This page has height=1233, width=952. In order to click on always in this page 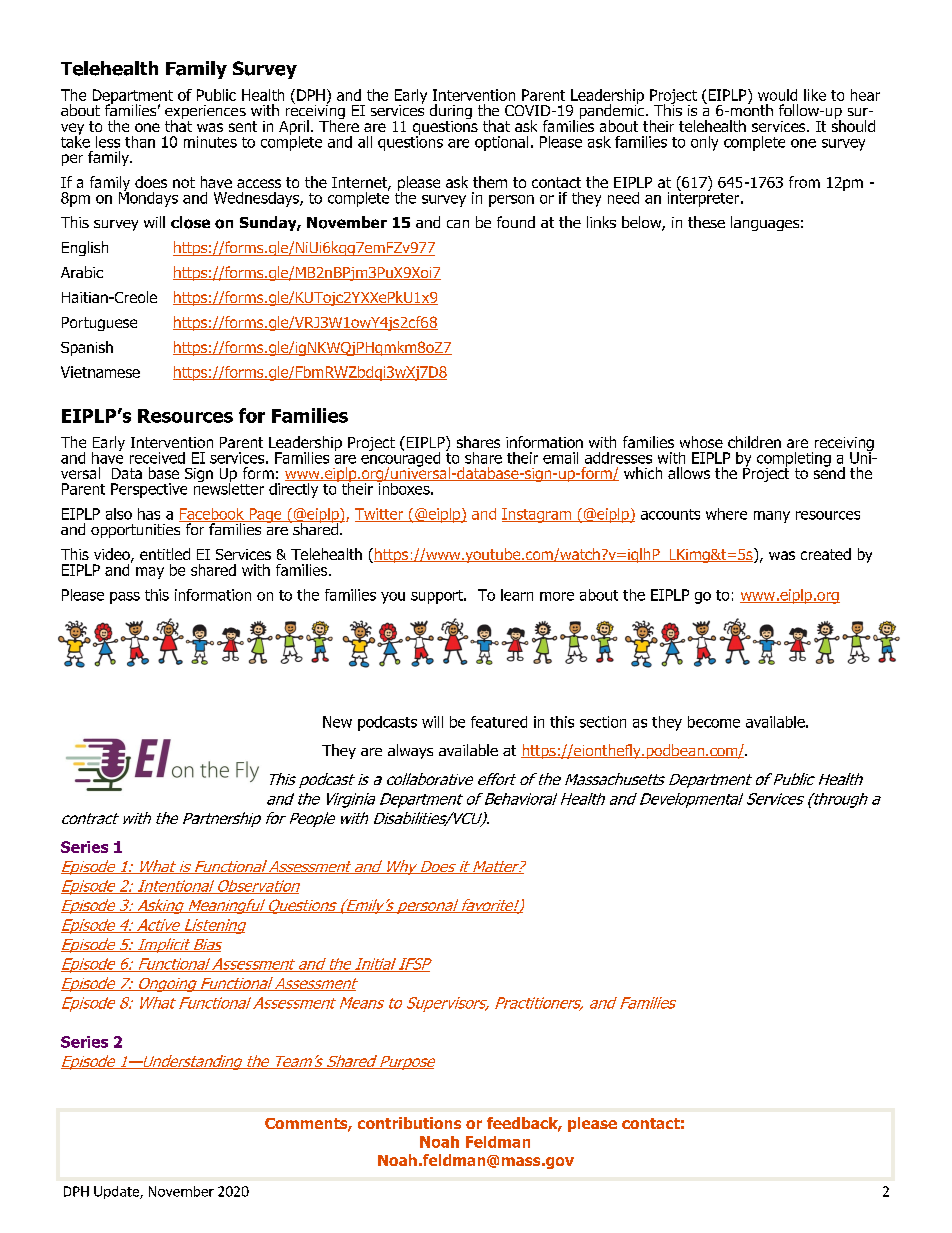, I will do `click(410, 751)`.
